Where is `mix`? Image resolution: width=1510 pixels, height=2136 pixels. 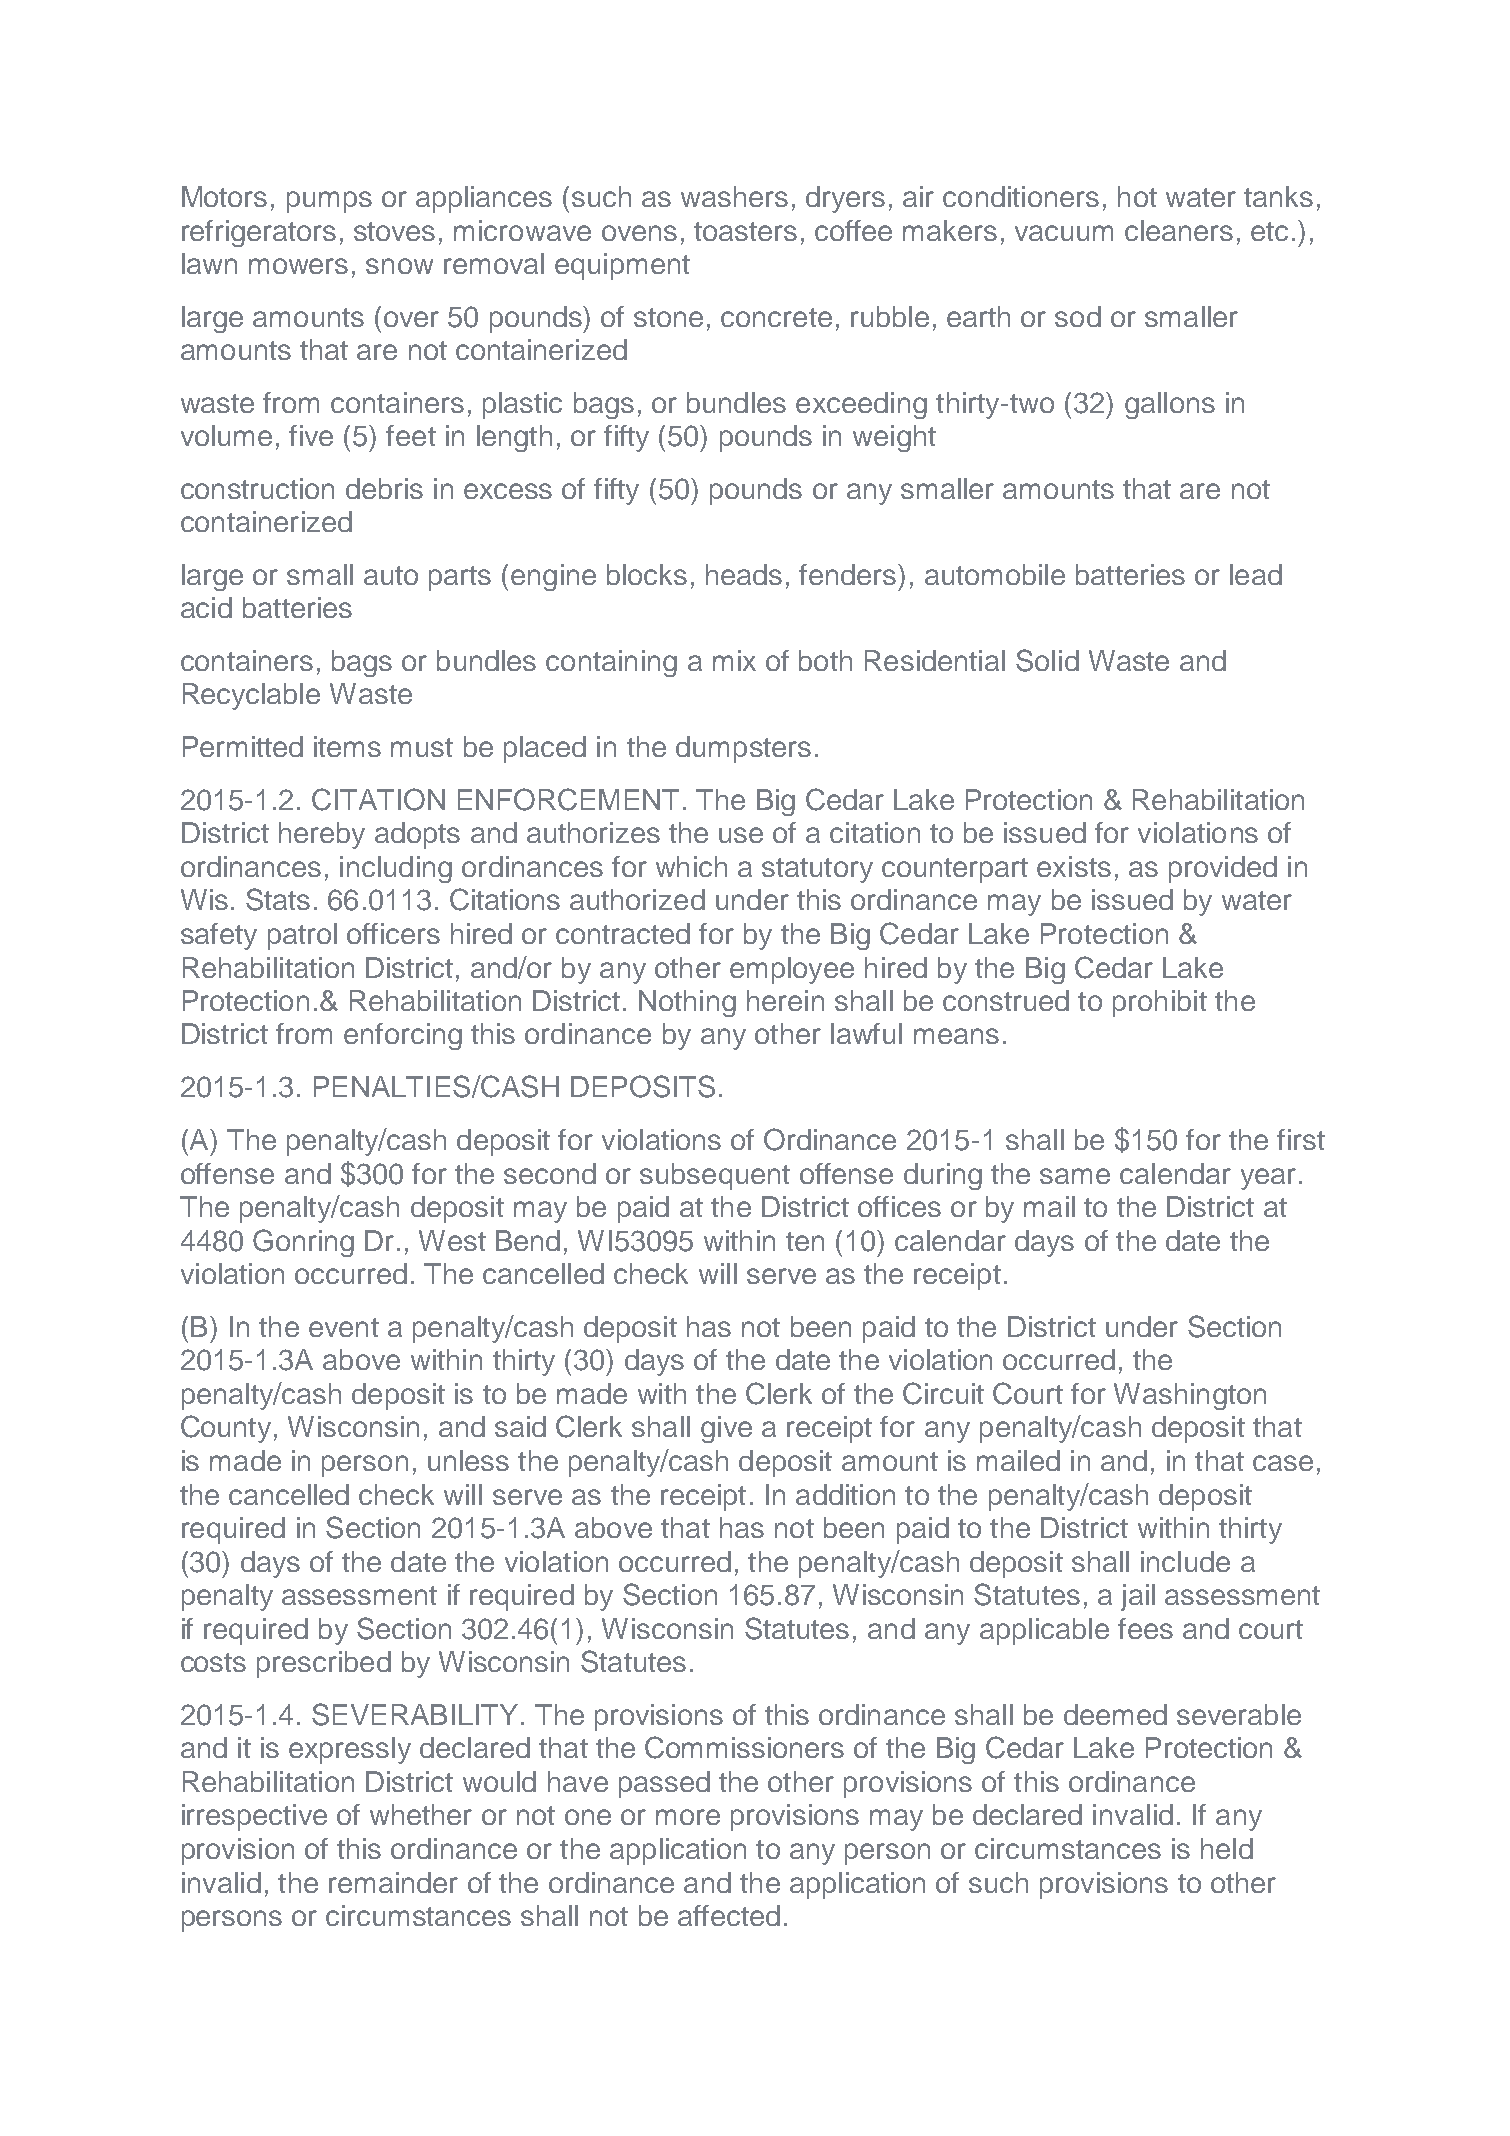
mix is located at coordinates (734, 660).
